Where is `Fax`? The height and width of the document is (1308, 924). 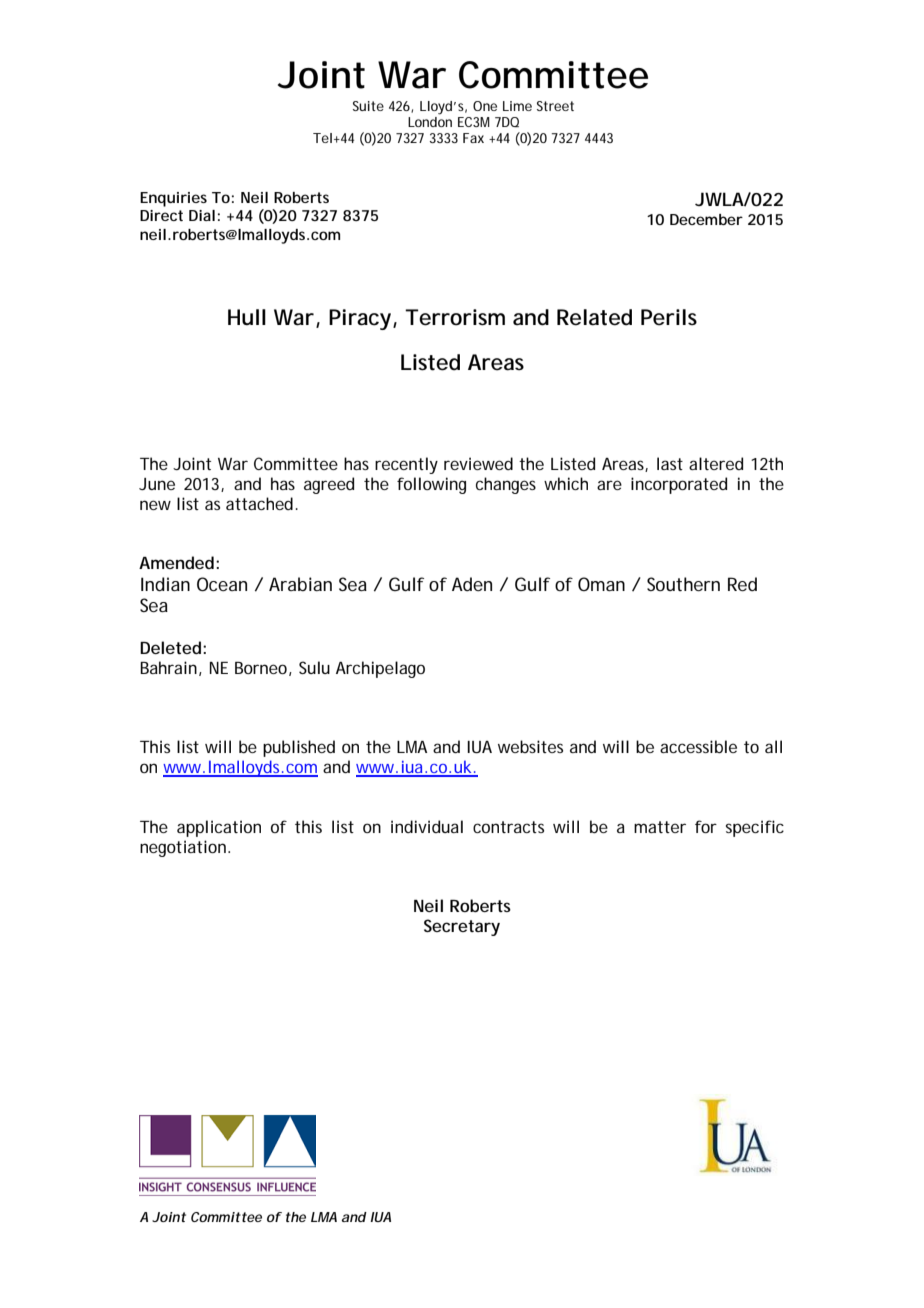
Fax is located at coordinates (473, 138).
